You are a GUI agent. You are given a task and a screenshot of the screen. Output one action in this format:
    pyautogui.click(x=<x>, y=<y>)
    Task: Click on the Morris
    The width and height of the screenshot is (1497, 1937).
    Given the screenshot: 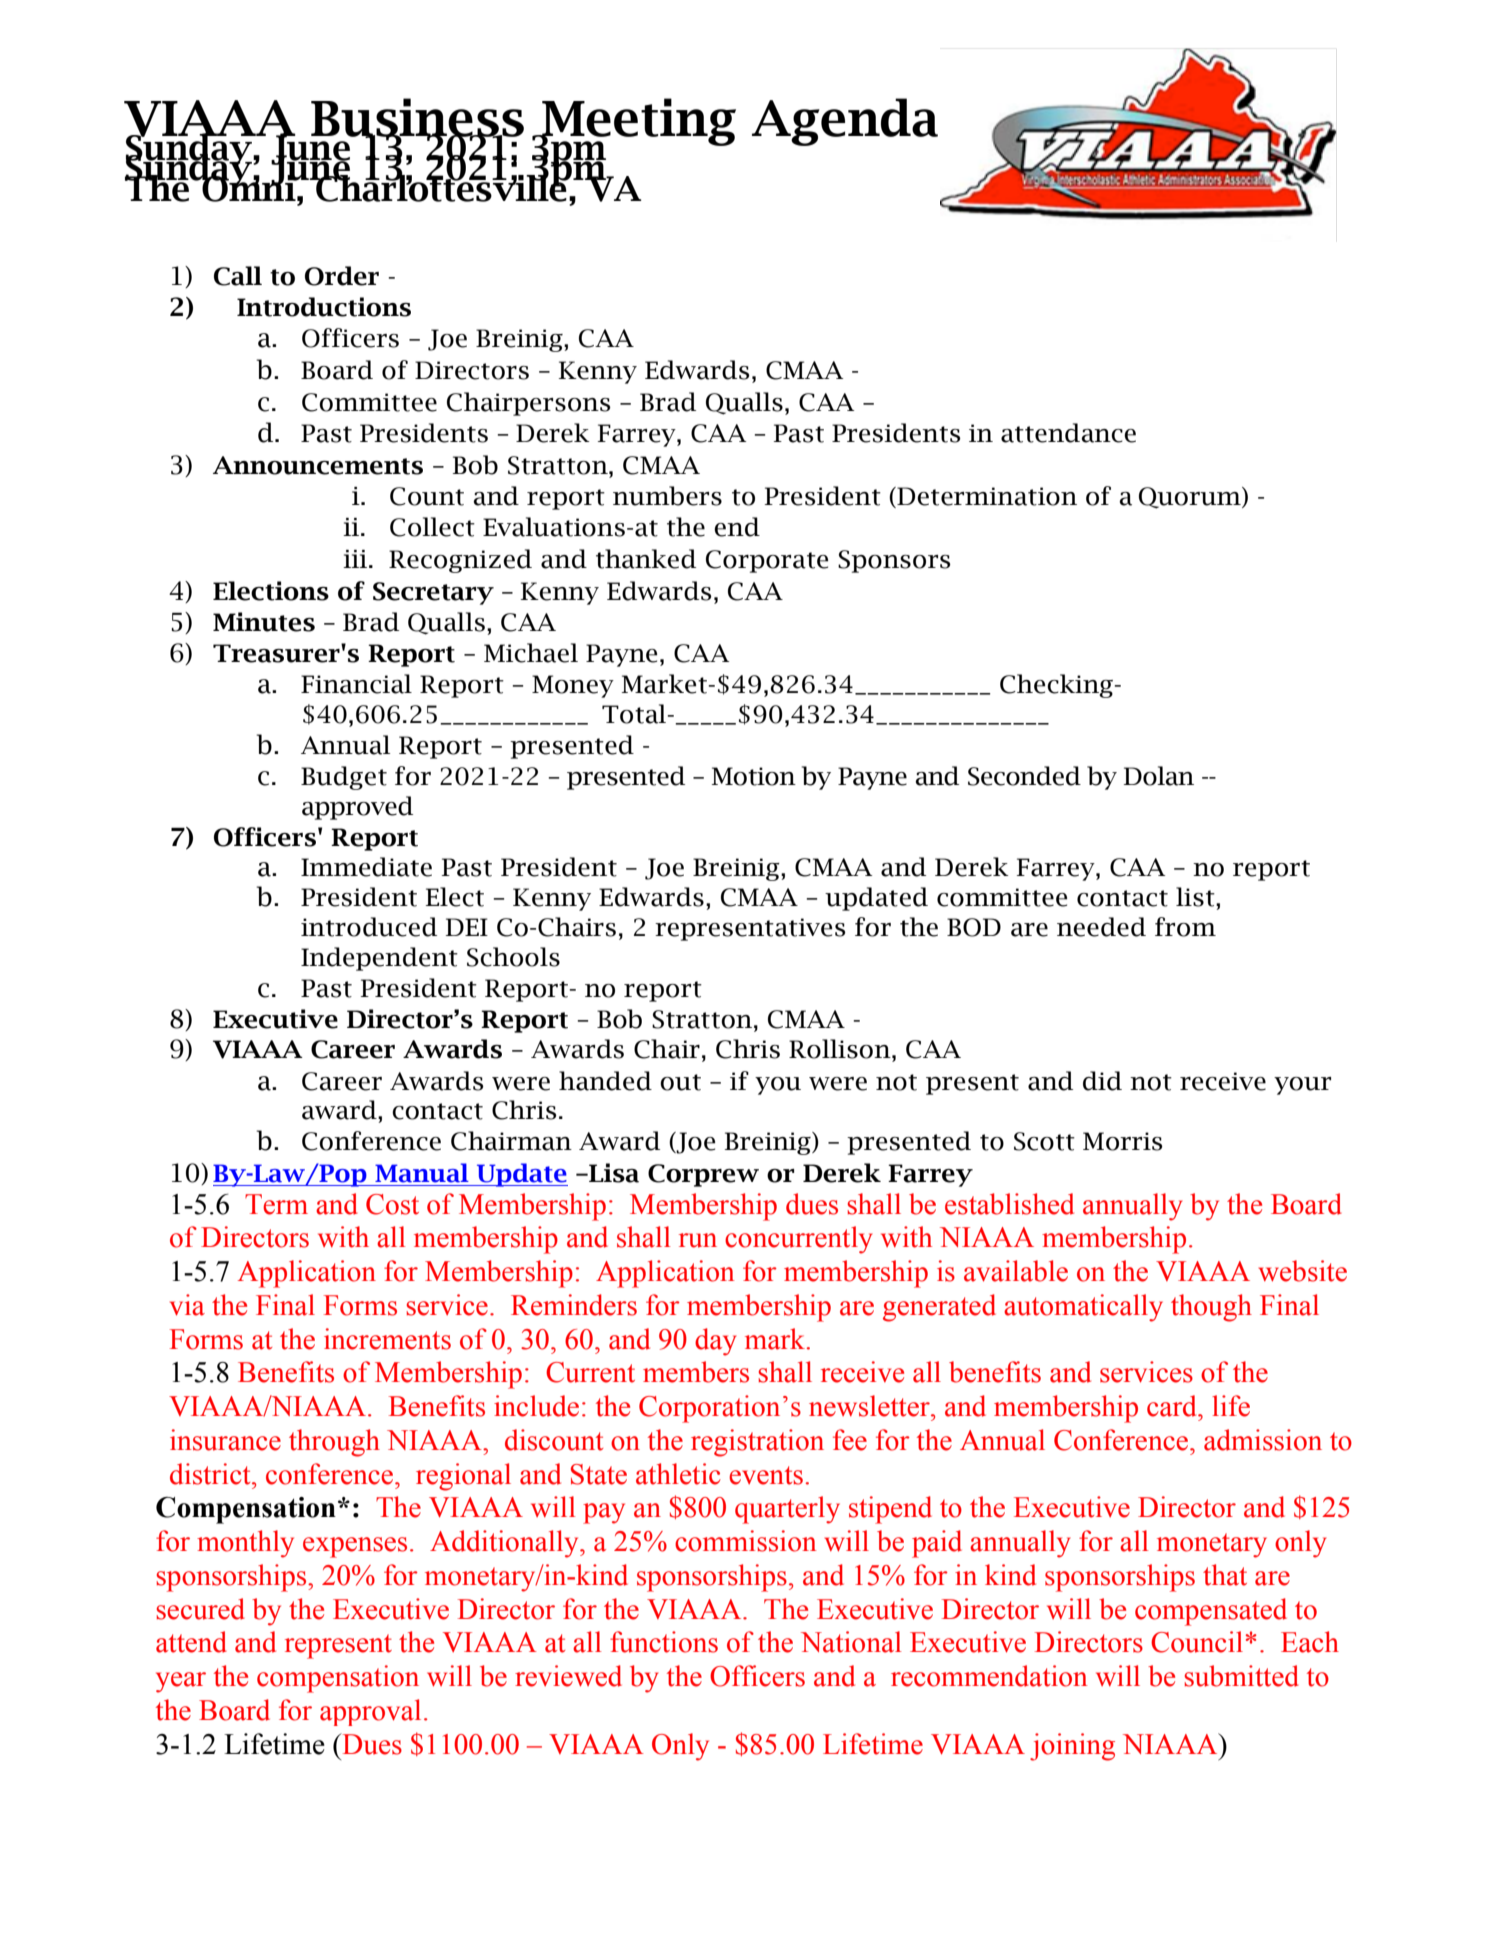 What is the action you would take?
    pyautogui.click(x=1123, y=1141)
